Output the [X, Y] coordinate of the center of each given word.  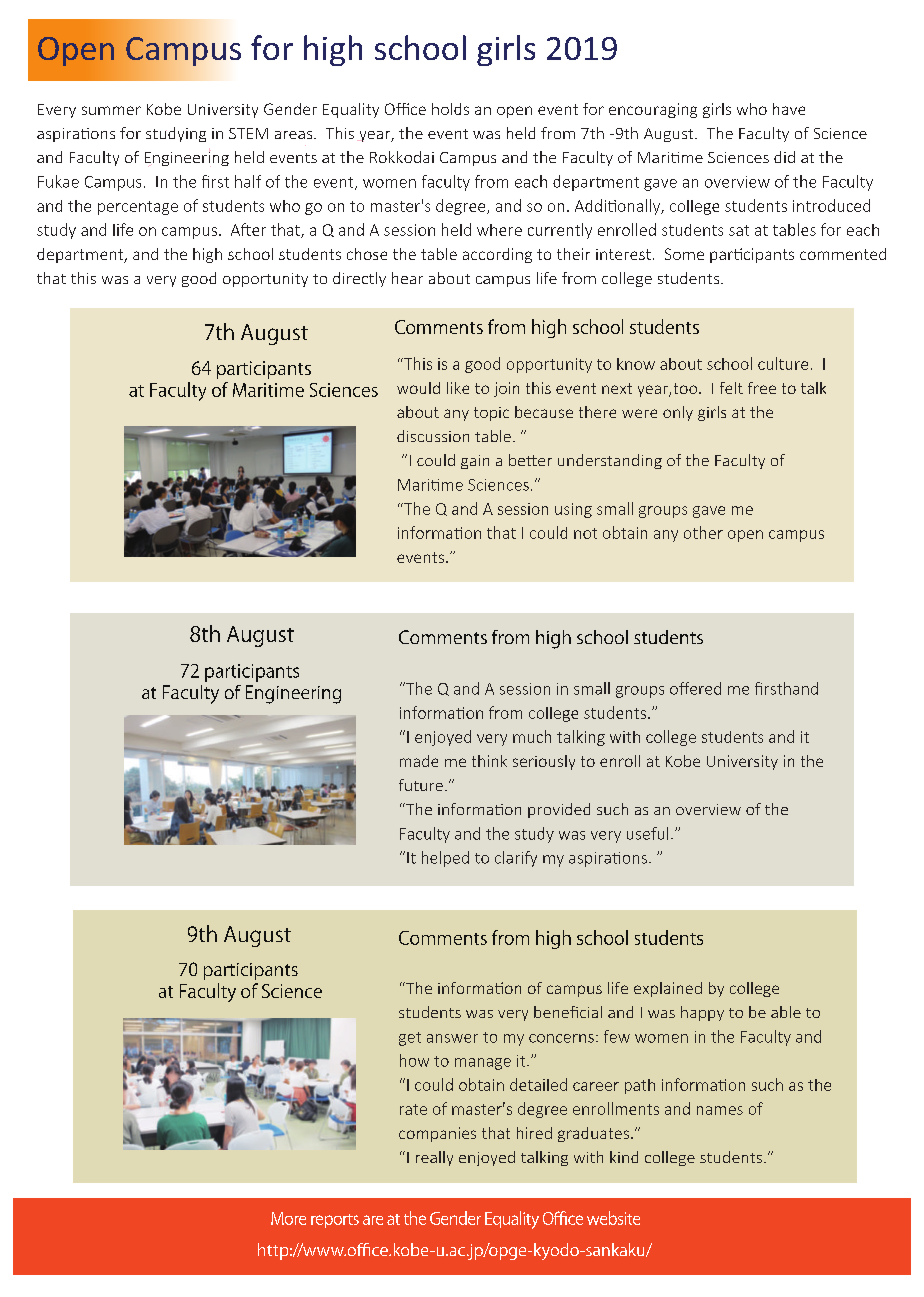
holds [450, 109]
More [288, 1218]
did [784, 157]
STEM [248, 133]
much [532, 736]
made [419, 761]
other [703, 532]
